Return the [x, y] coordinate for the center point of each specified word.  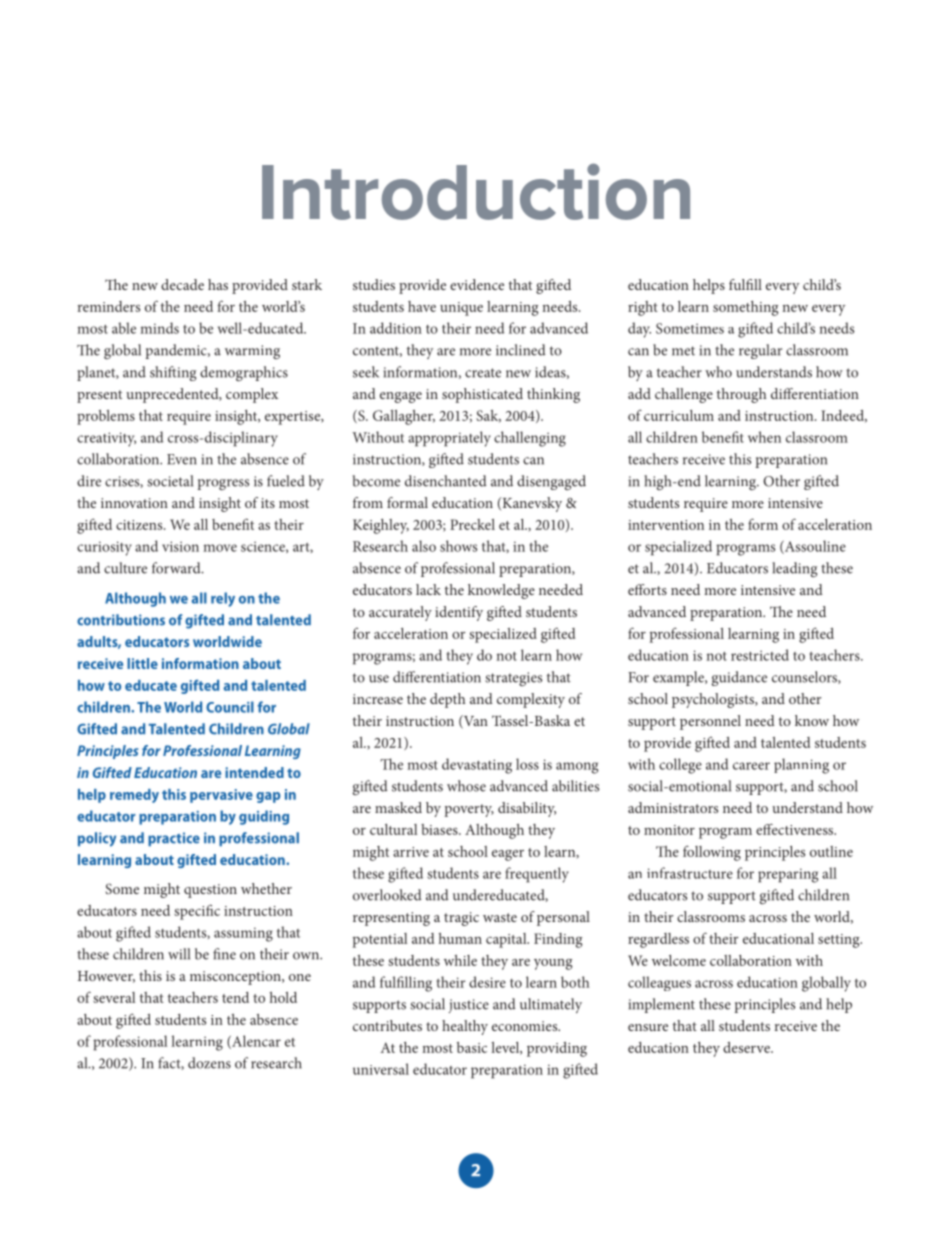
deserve [747, 1047]
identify [459, 613]
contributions [121, 620]
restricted [760, 655]
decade [182, 284]
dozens [209, 1063]
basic [472, 1047]
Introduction [476, 191]
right [643, 308]
